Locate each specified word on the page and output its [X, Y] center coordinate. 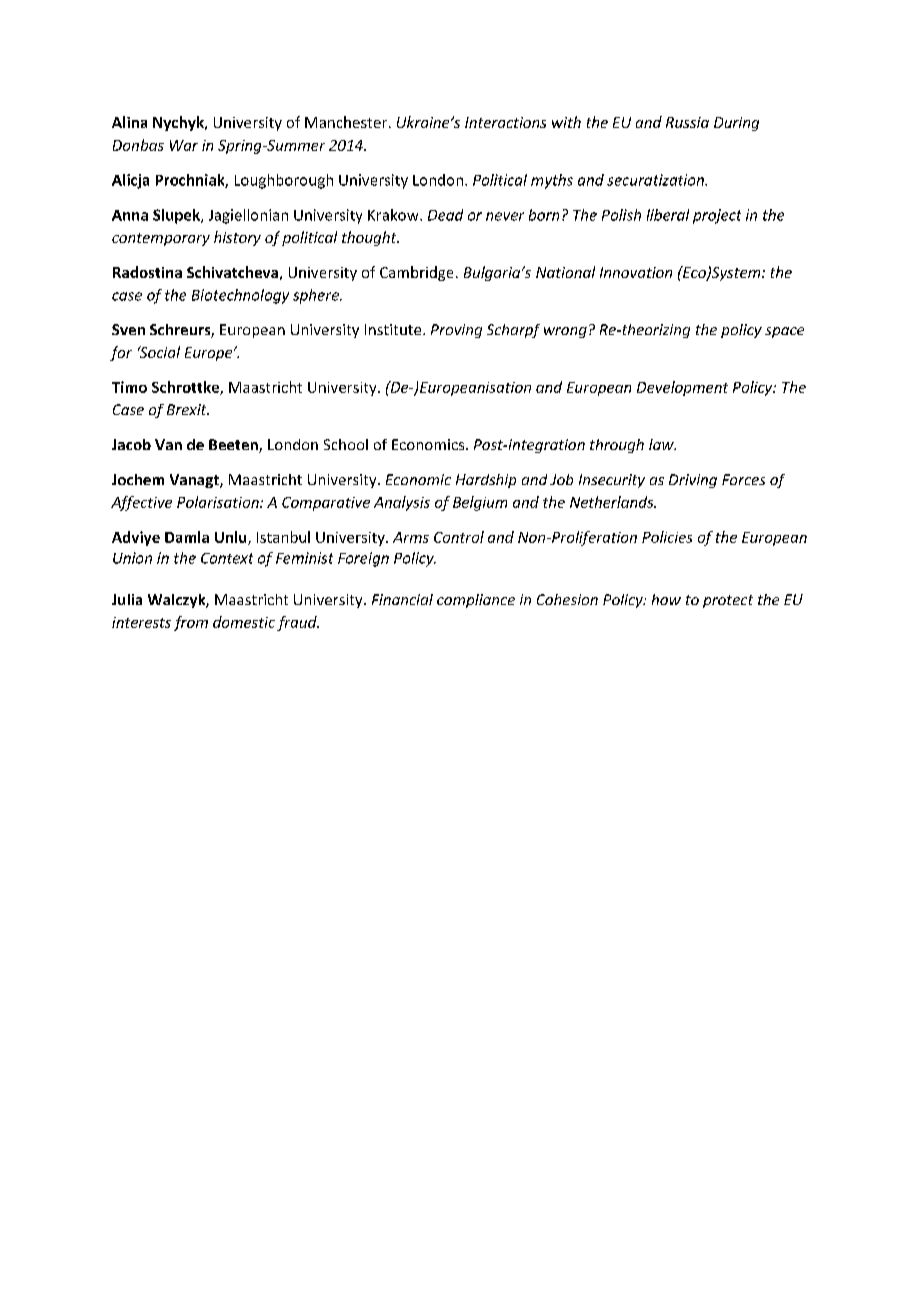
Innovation [636, 272]
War [184, 145]
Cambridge [416, 273]
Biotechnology [240, 296]
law [662, 444]
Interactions [505, 122]
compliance [476, 601]
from [191, 623]
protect [728, 601]
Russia [687, 122]
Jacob [131, 444]
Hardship [486, 481]
